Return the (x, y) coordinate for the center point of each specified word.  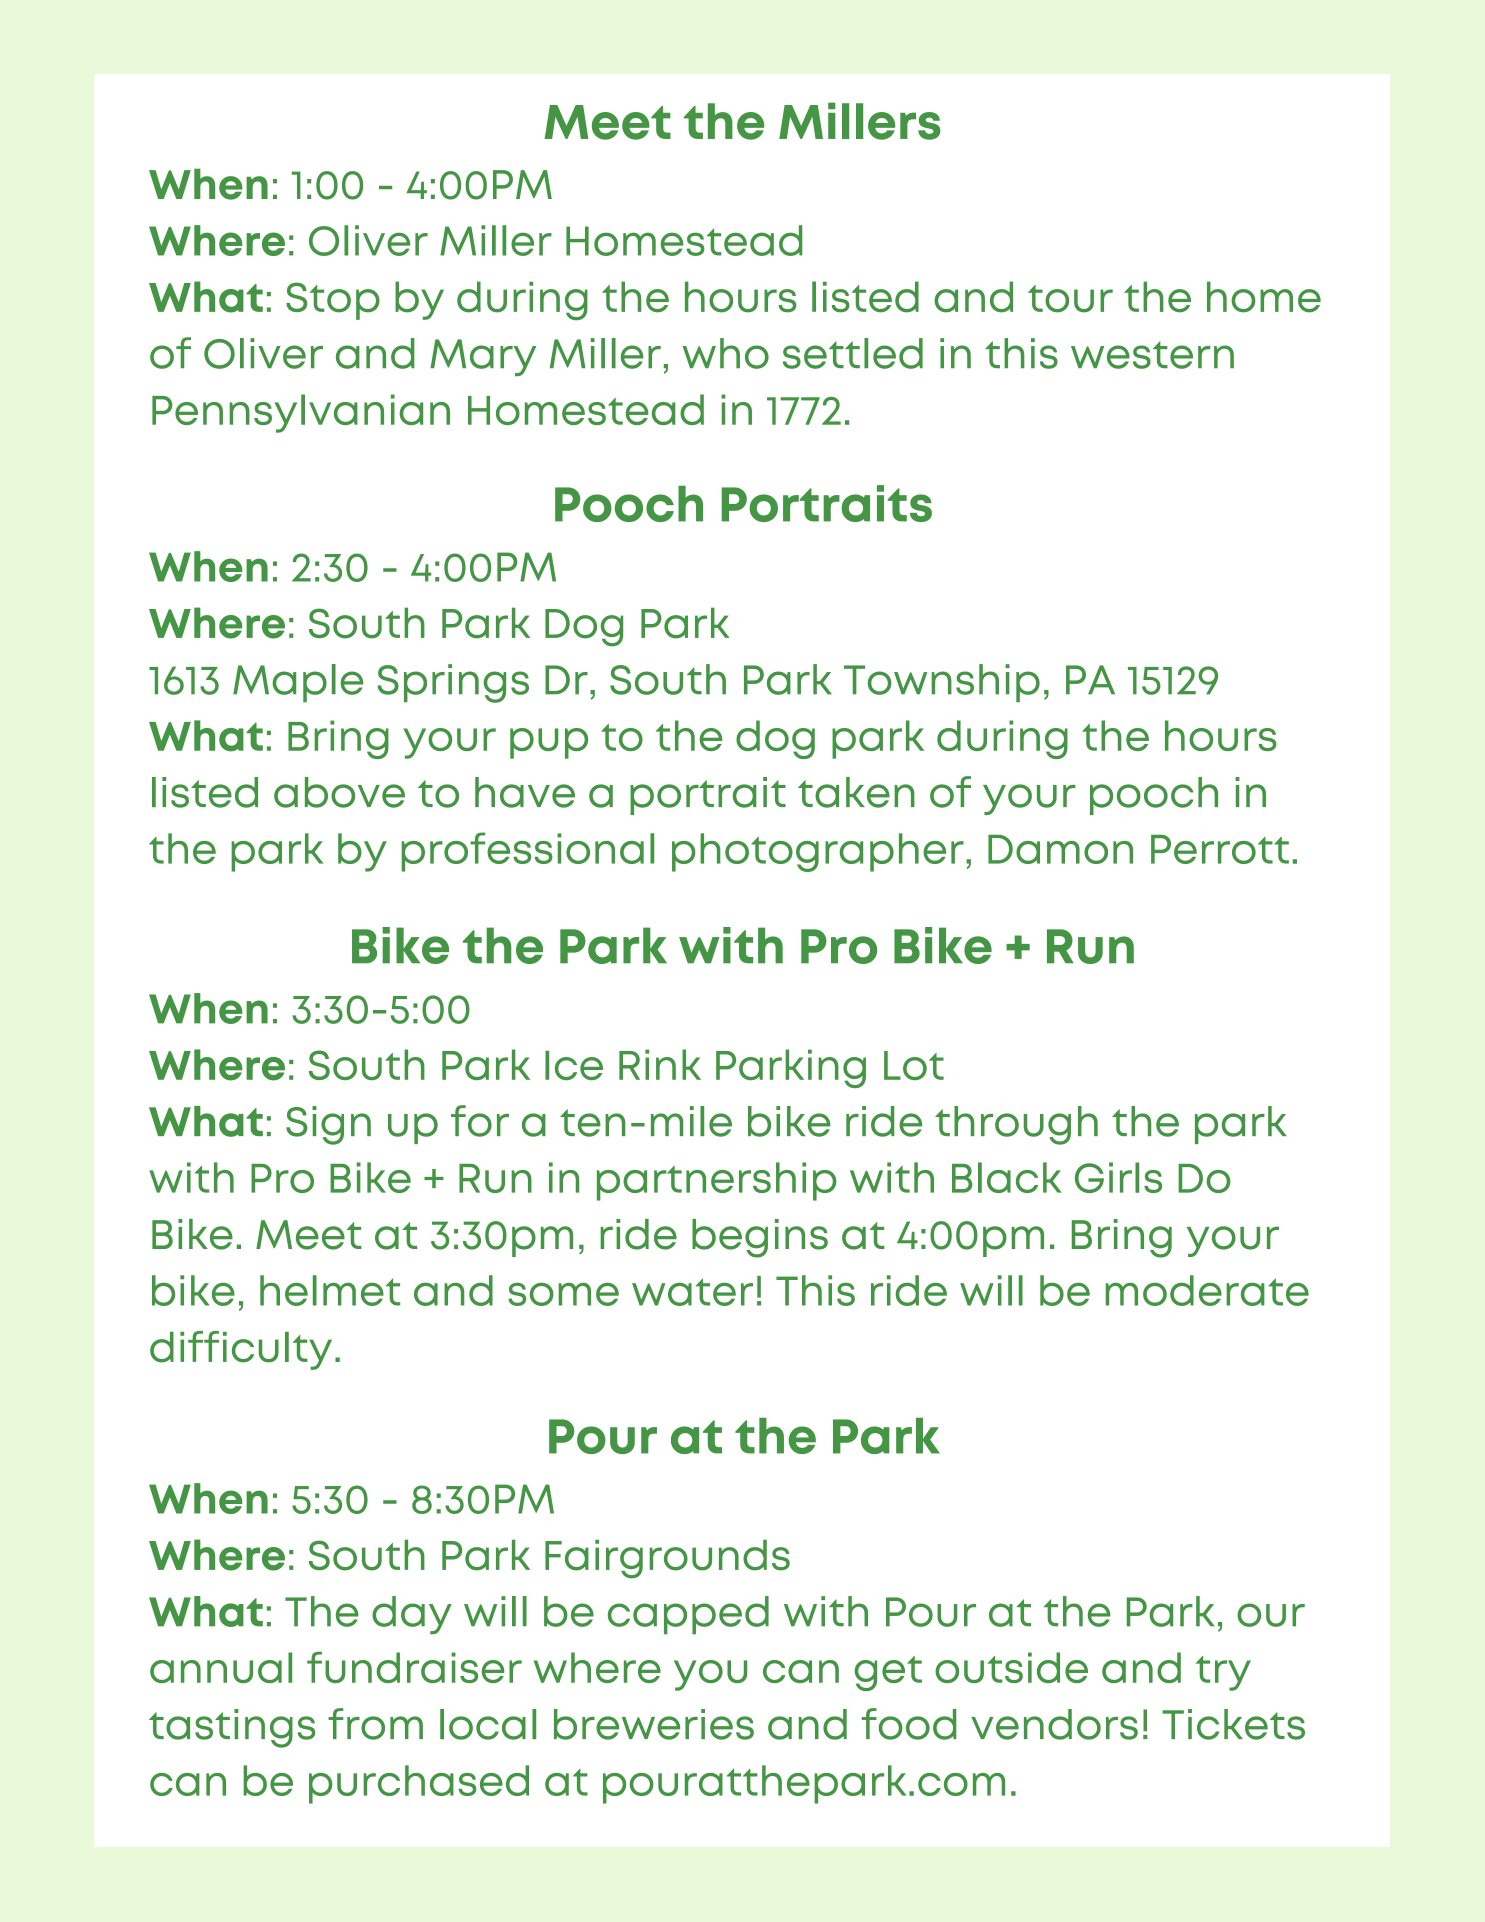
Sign (328, 1125)
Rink (660, 1064)
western (1152, 355)
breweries (654, 1724)
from (375, 1724)
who (725, 353)
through (1016, 1125)
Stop (333, 301)
